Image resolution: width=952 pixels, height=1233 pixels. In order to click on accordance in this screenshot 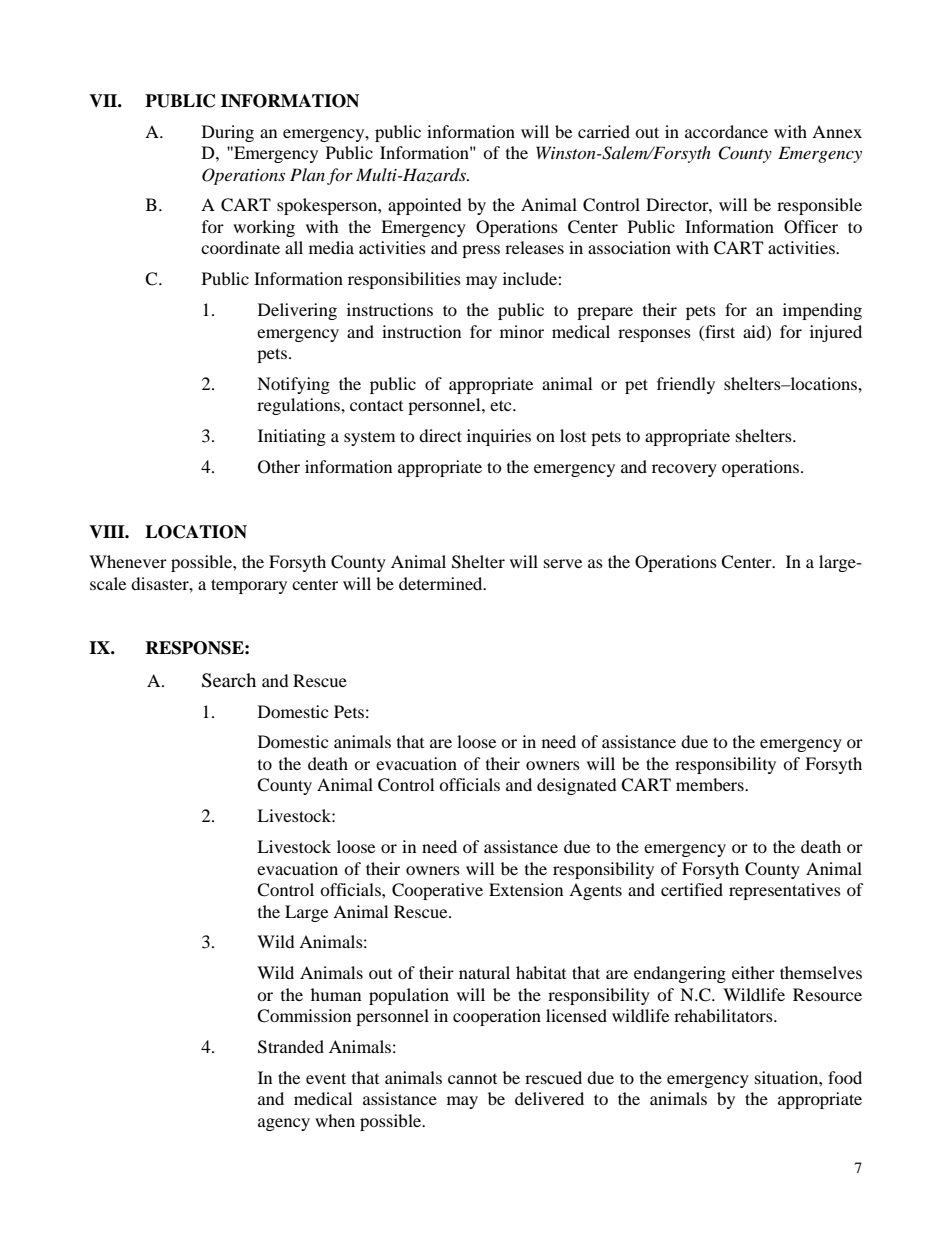, I will do `click(726, 131)`.
